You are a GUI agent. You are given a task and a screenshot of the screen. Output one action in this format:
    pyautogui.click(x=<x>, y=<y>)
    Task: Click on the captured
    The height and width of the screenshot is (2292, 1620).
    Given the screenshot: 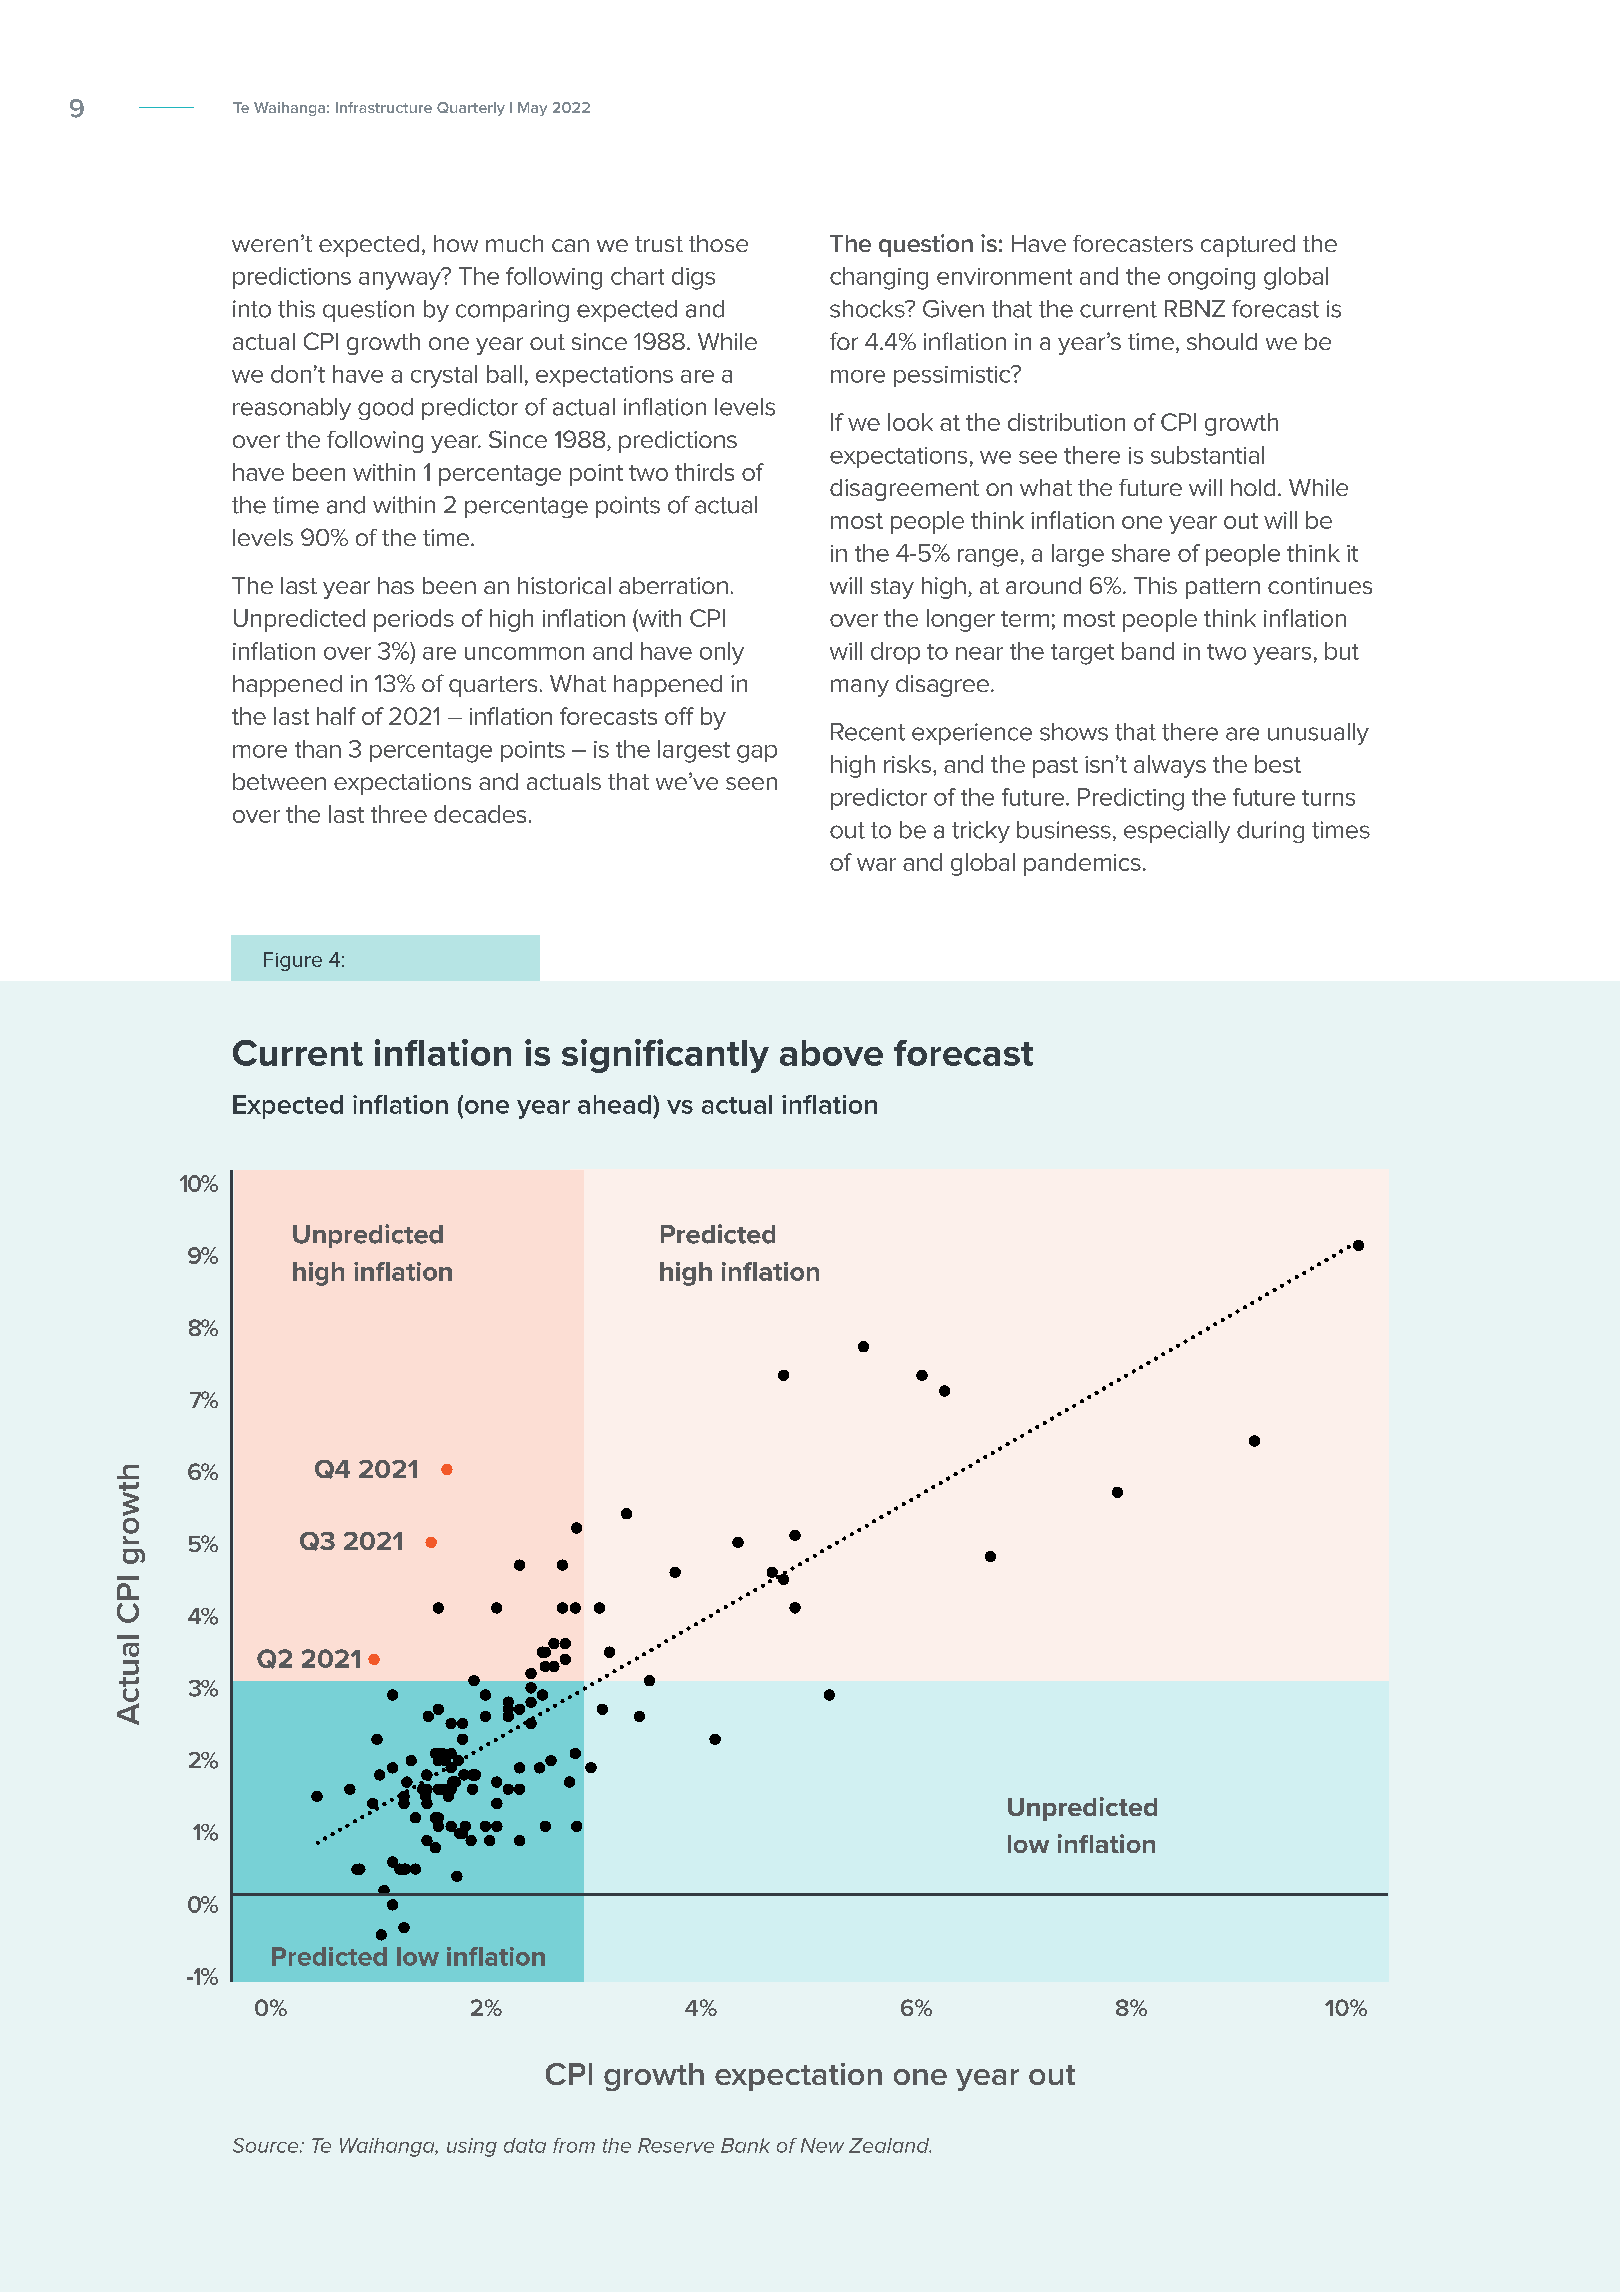 What is the action you would take?
    pyautogui.click(x=1248, y=246)
